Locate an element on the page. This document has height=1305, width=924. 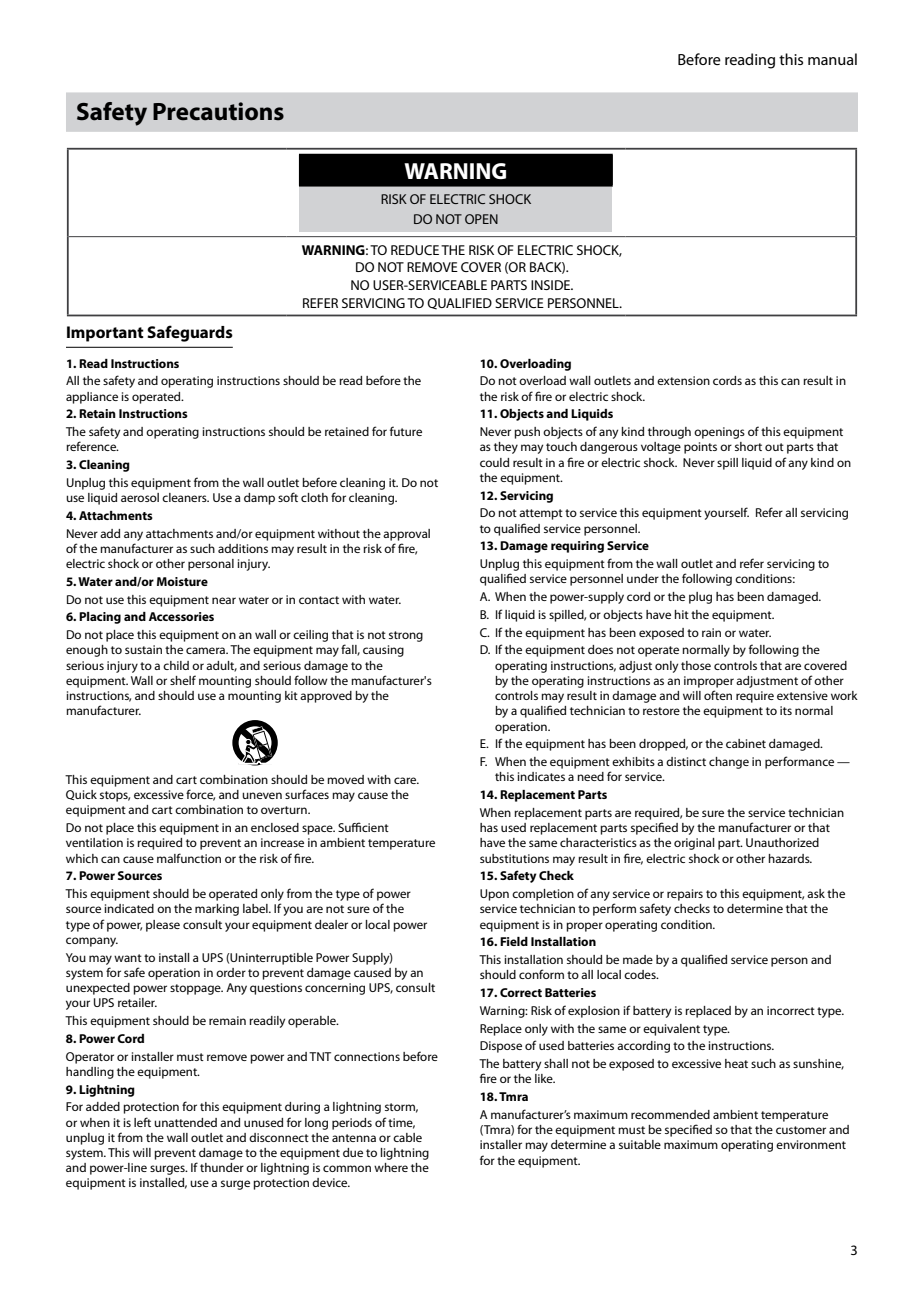
Precautions is located at coordinates (218, 111).
